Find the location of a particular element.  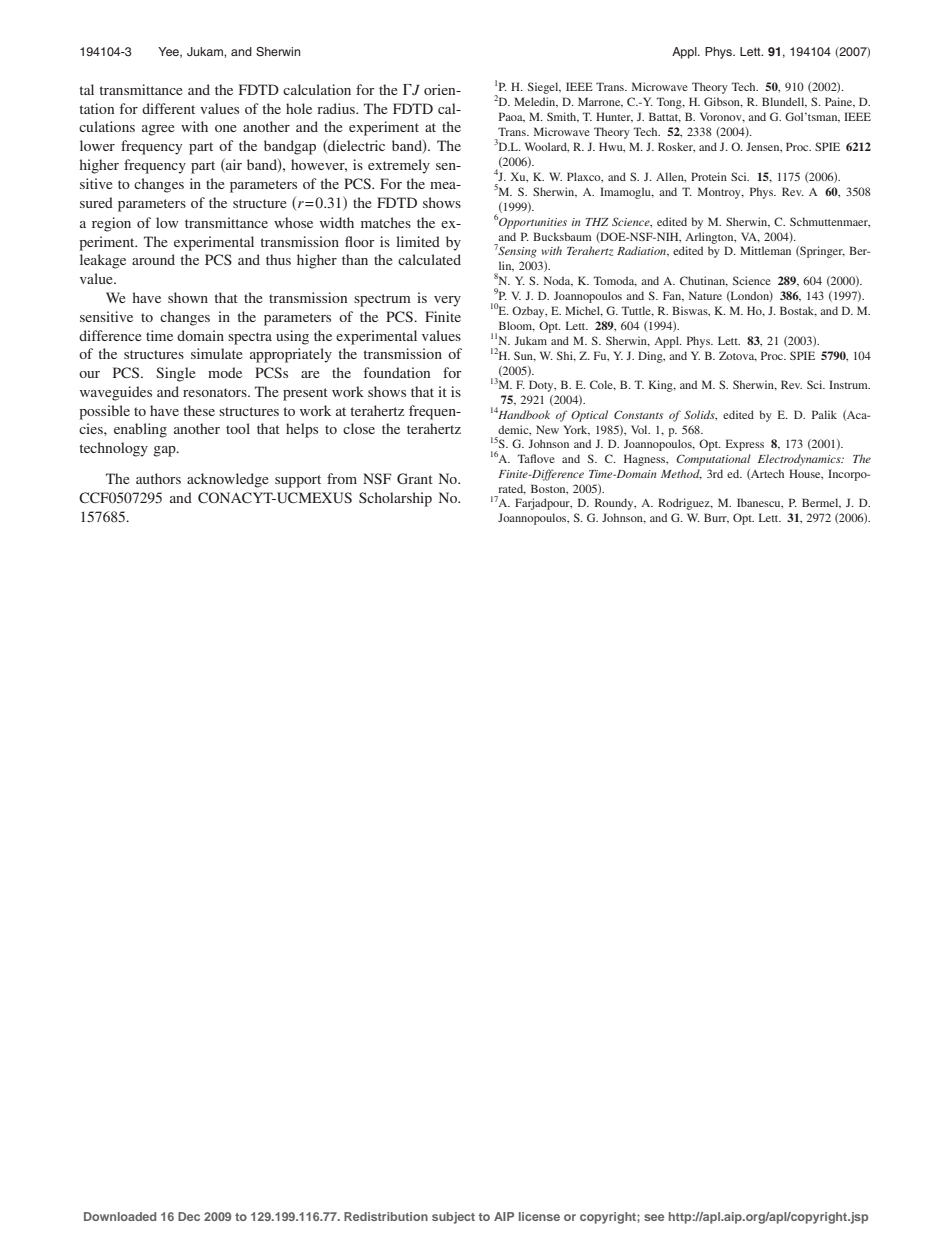

different is located at coordinates (168, 108).
